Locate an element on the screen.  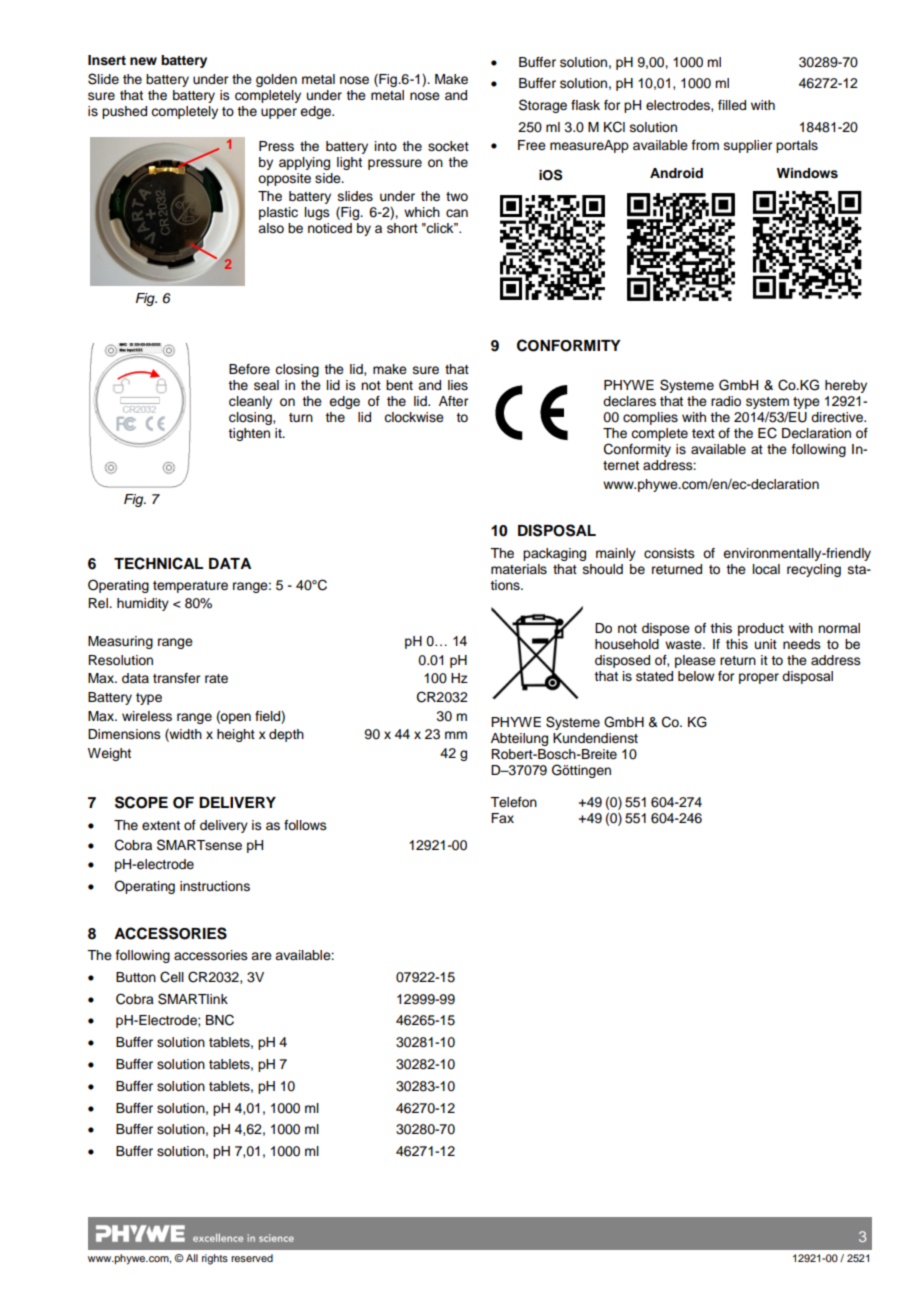
filled is located at coordinates (732, 105).
